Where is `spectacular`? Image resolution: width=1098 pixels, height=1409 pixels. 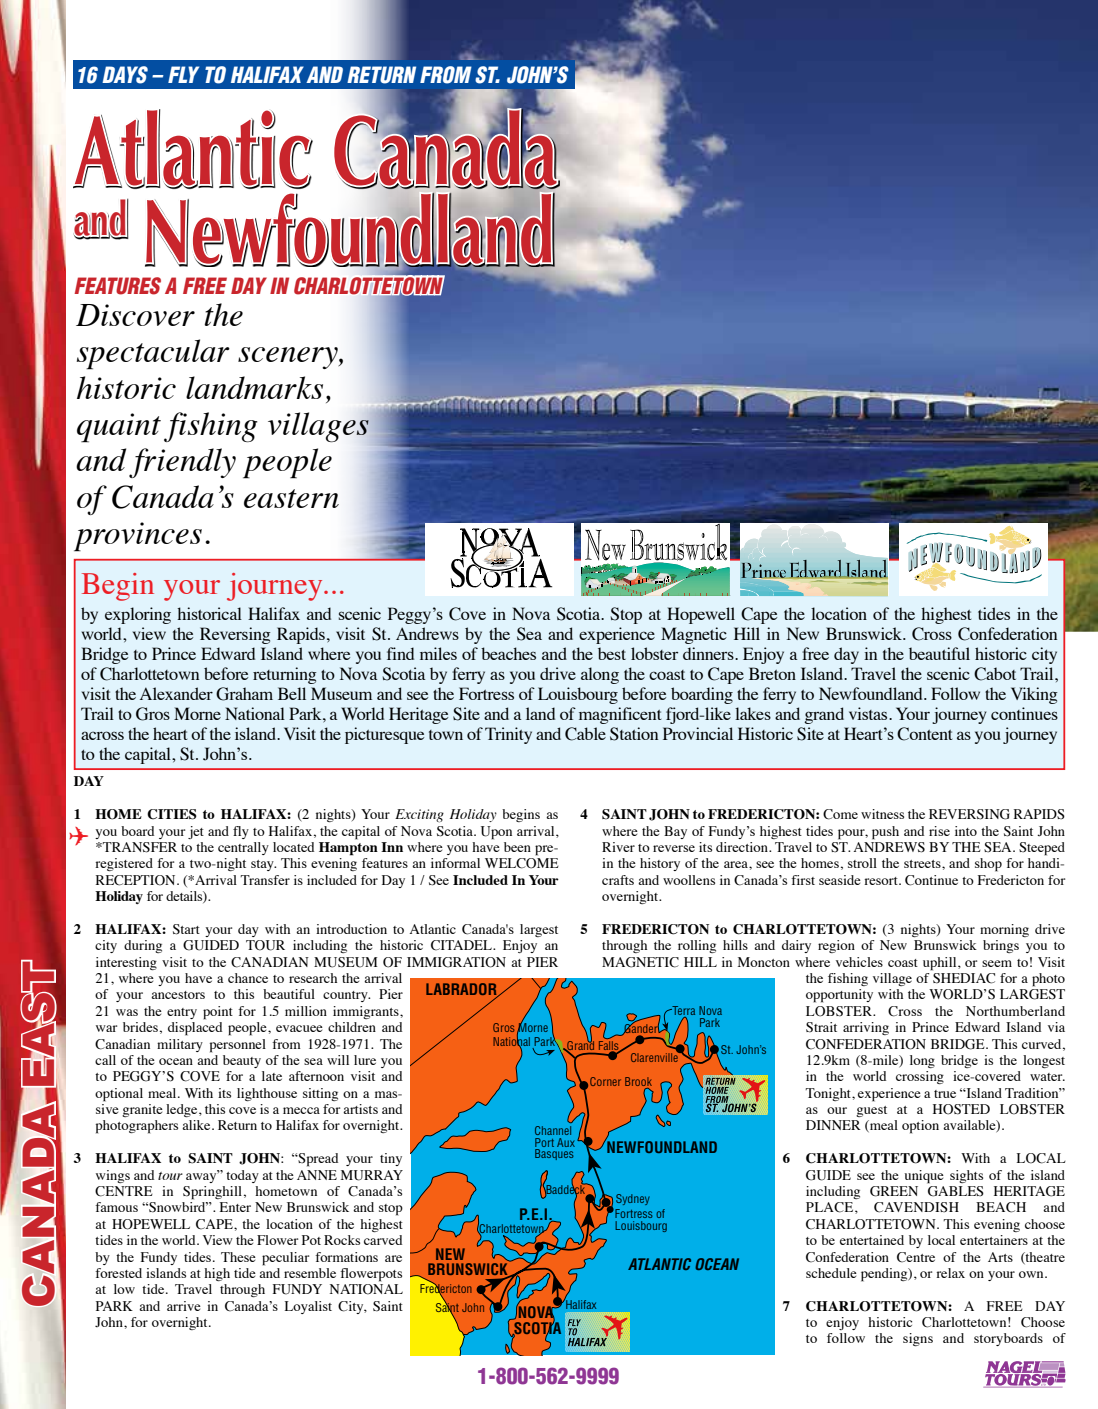
spectacular is located at coordinates (153, 354).
